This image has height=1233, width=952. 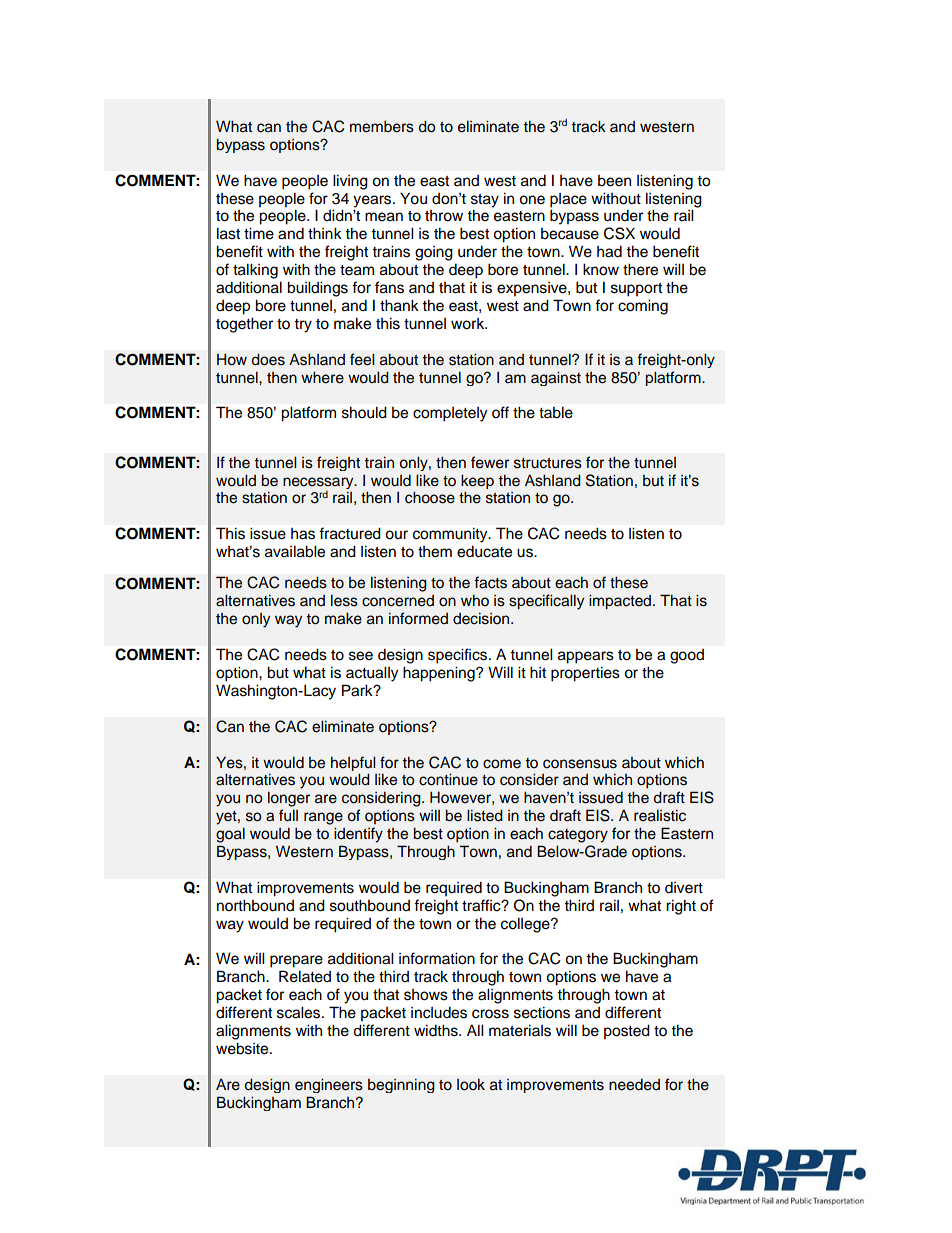 I want to click on necessary, so click(x=319, y=483).
